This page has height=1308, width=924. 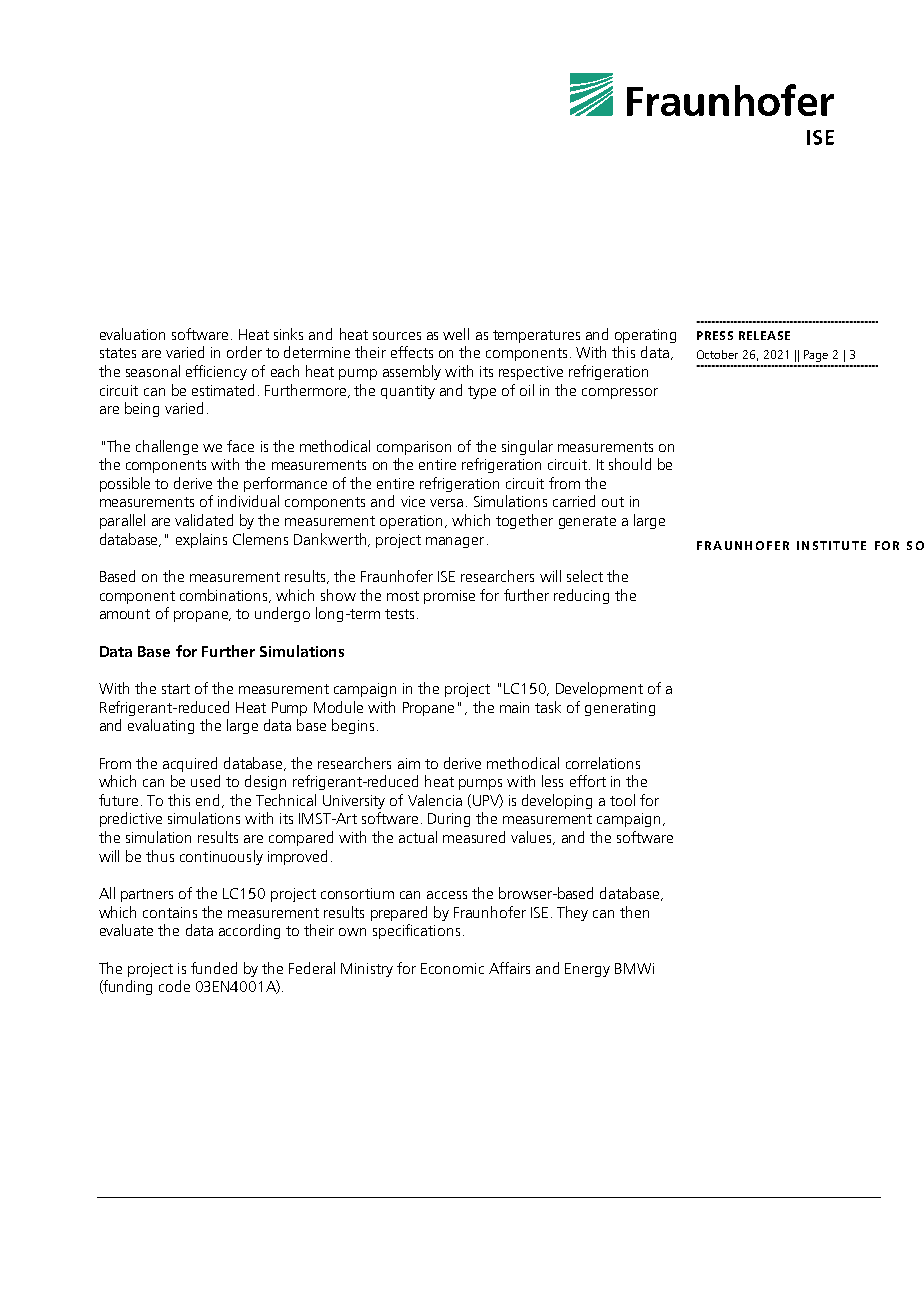 I want to click on Economic, so click(x=452, y=968).
